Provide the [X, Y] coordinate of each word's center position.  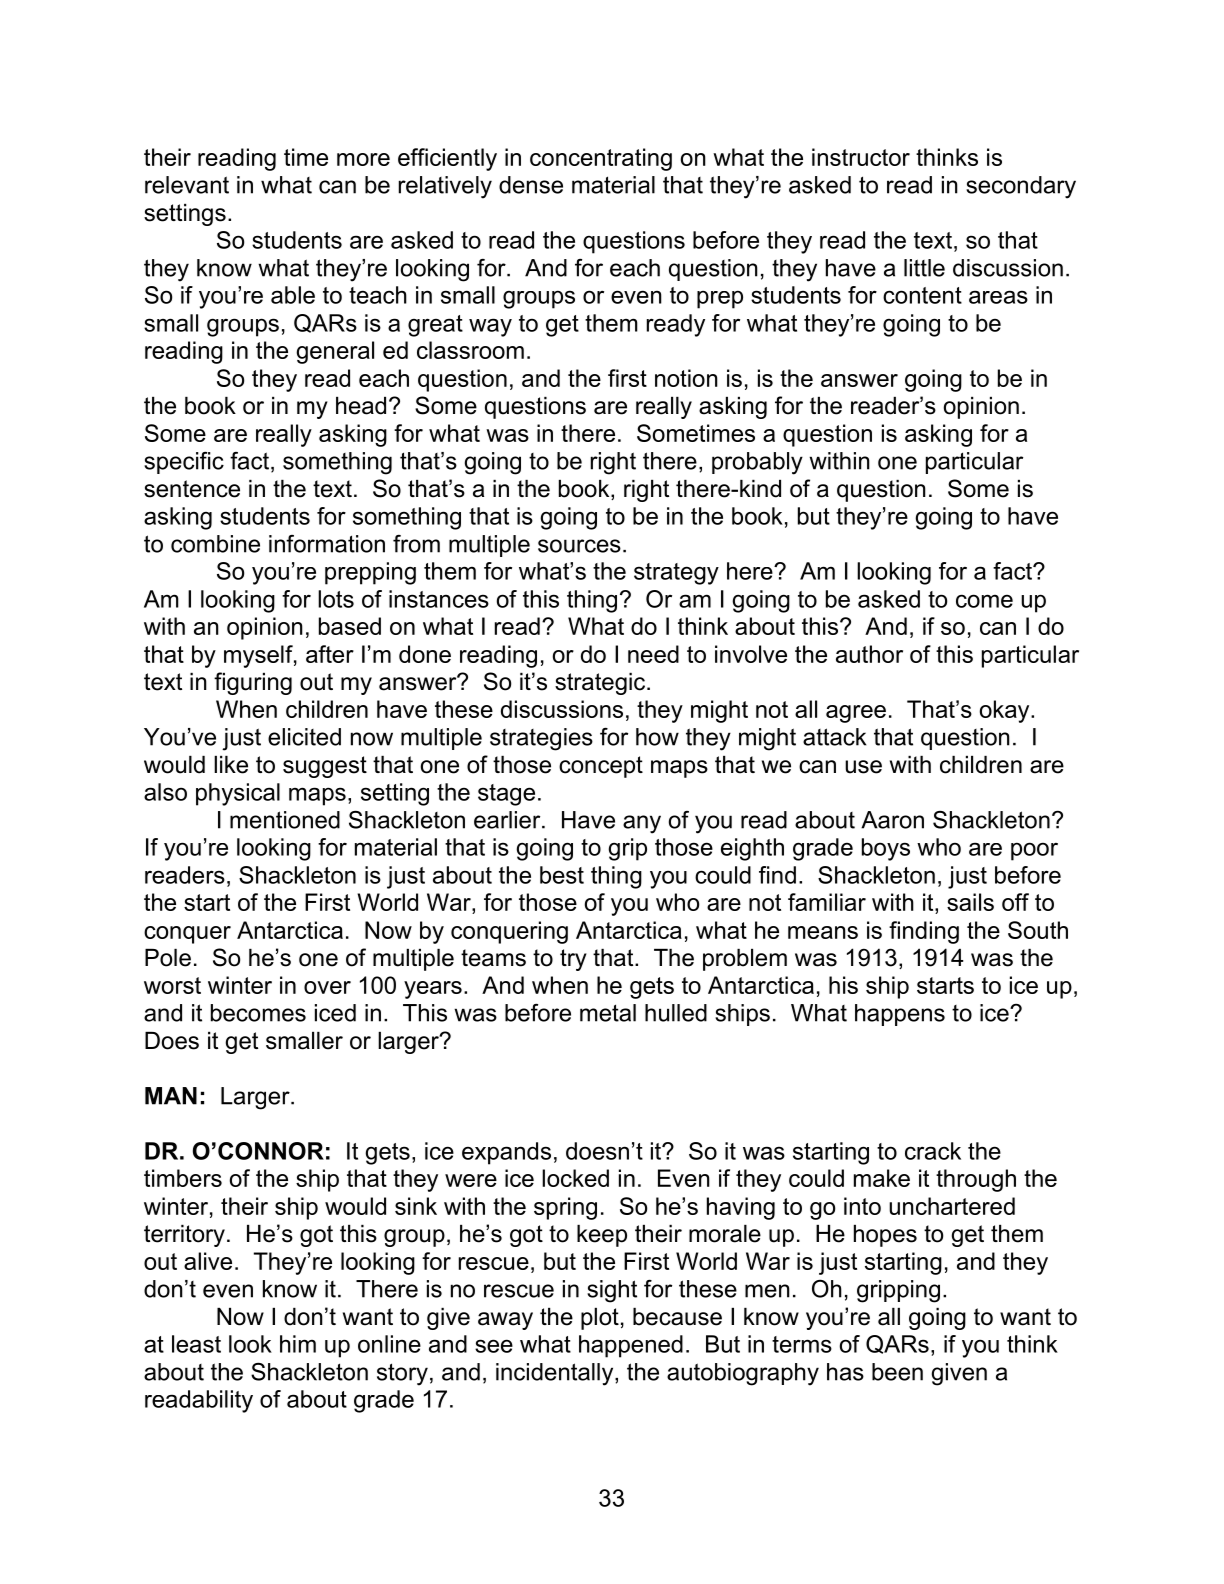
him [298, 1344]
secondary [1021, 187]
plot [600, 1319]
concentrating [601, 159]
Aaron [892, 820]
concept [601, 767]
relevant [187, 185]
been [897, 1372]
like [231, 765]
